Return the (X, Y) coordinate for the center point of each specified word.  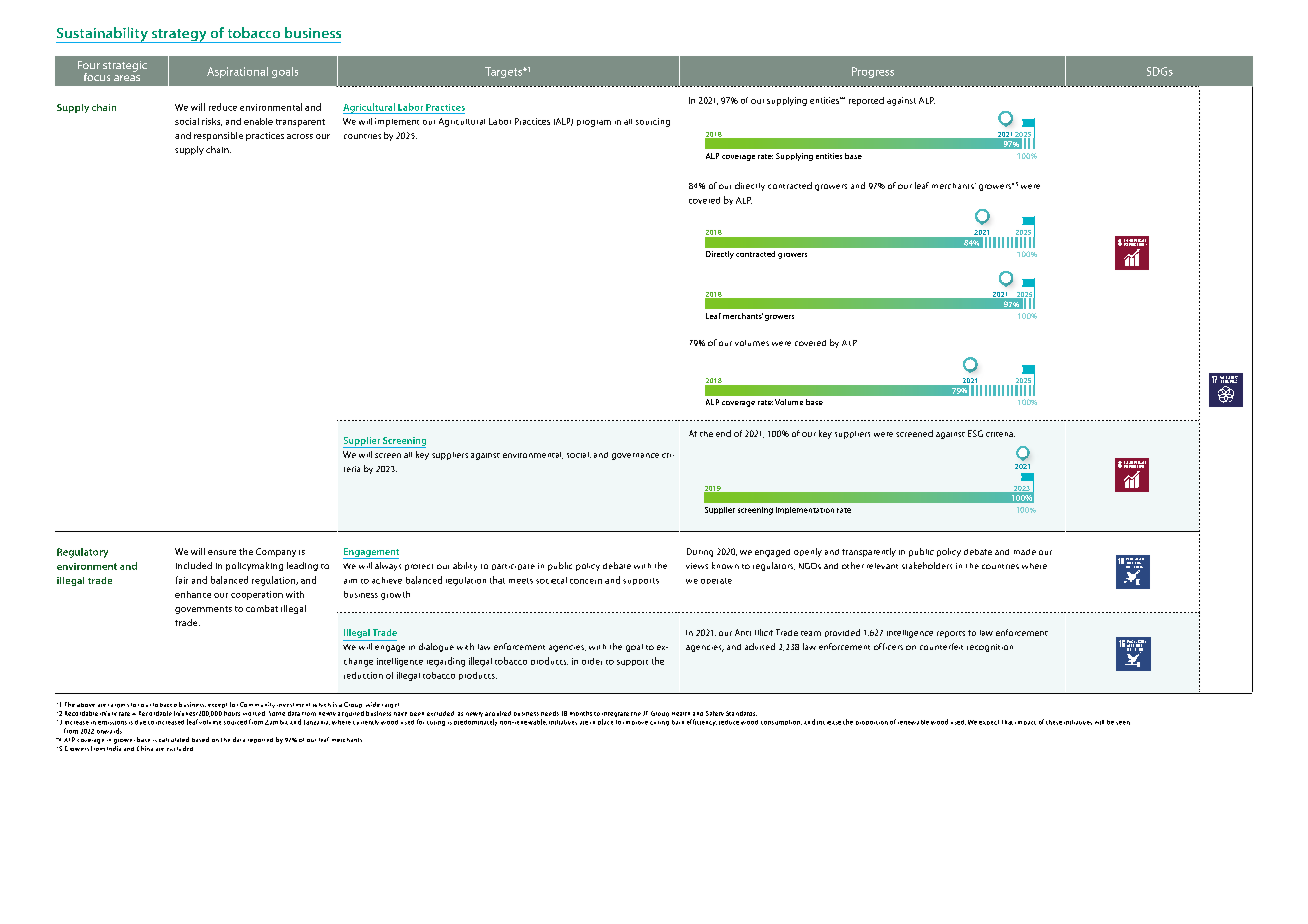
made (1025, 552)
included (194, 565)
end (723, 433)
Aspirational (237, 72)
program (594, 123)
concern (586, 581)
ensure (222, 552)
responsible (218, 136)
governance (635, 456)
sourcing (653, 122)
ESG (975, 433)
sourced (235, 722)
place (605, 722)
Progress (873, 72)
